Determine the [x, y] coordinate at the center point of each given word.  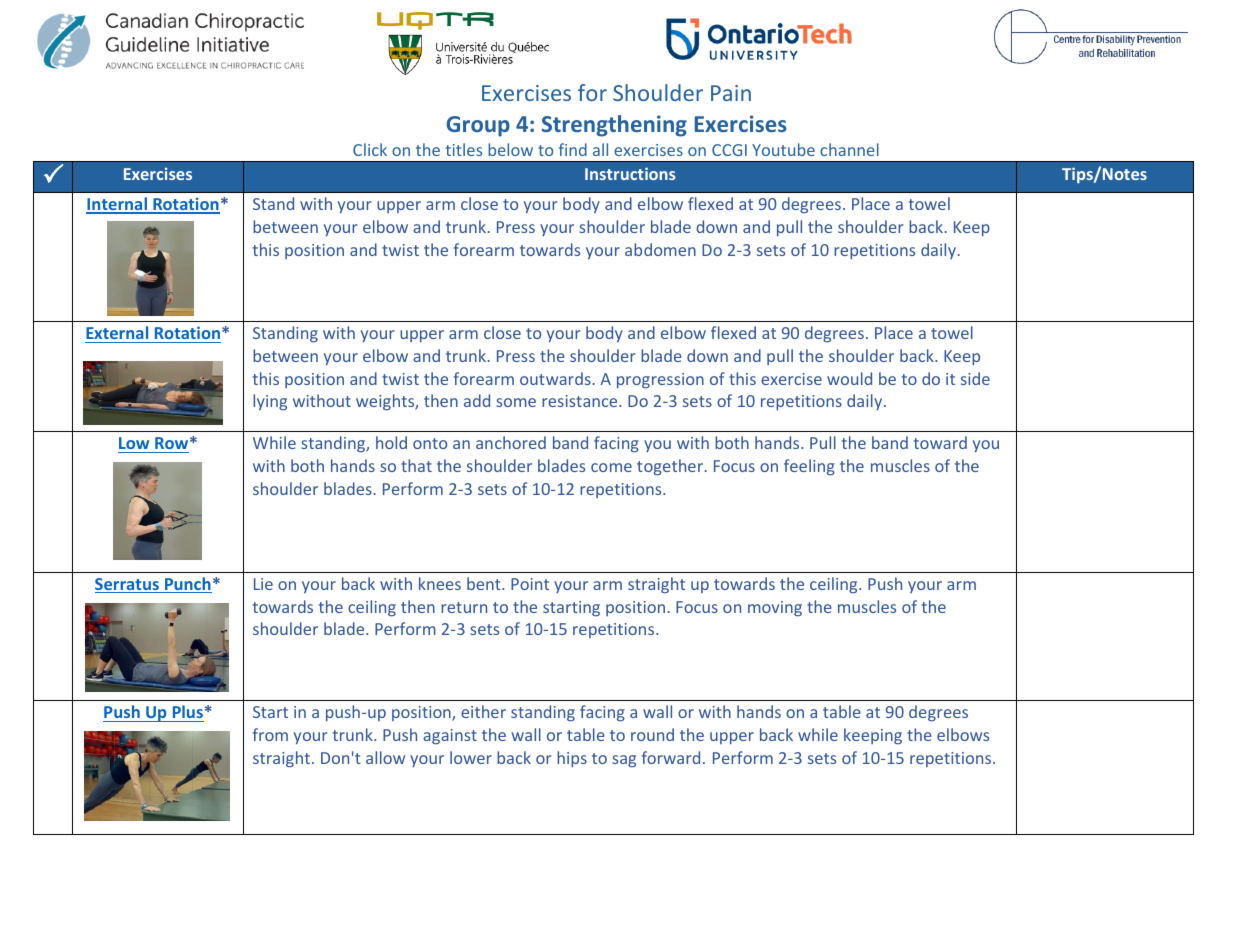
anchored [511, 442]
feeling [809, 467]
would [849, 378]
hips [572, 759]
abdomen [660, 249]
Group [478, 126]
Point [530, 584]
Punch [187, 585]
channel [849, 149]
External [117, 332]
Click [370, 149]
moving [775, 609]
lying [270, 402]
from [270, 734]
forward [671, 757]
